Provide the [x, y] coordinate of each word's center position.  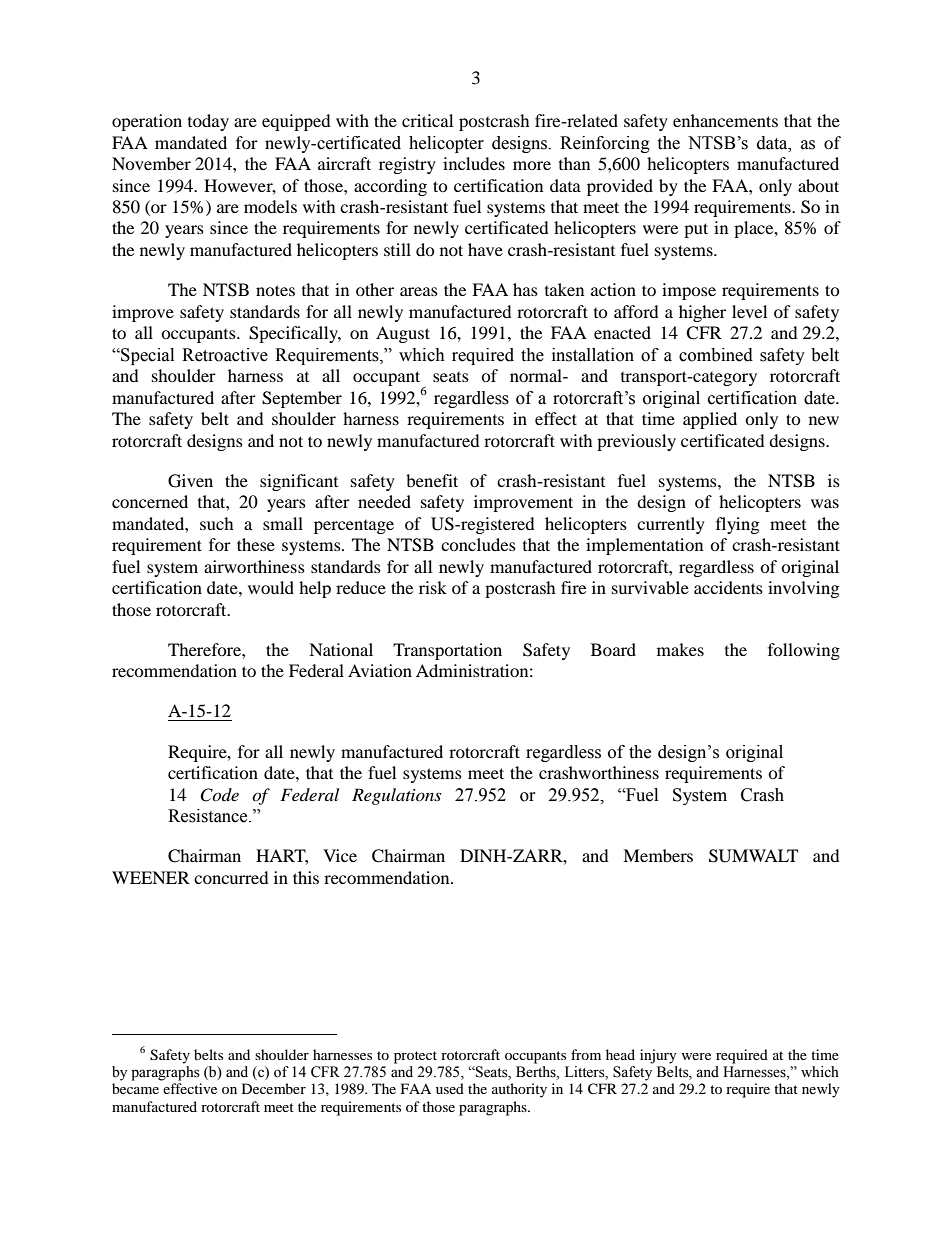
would [271, 587]
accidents [728, 587]
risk [433, 587]
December [274, 1088]
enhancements [725, 120]
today [208, 122]
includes [474, 163]
